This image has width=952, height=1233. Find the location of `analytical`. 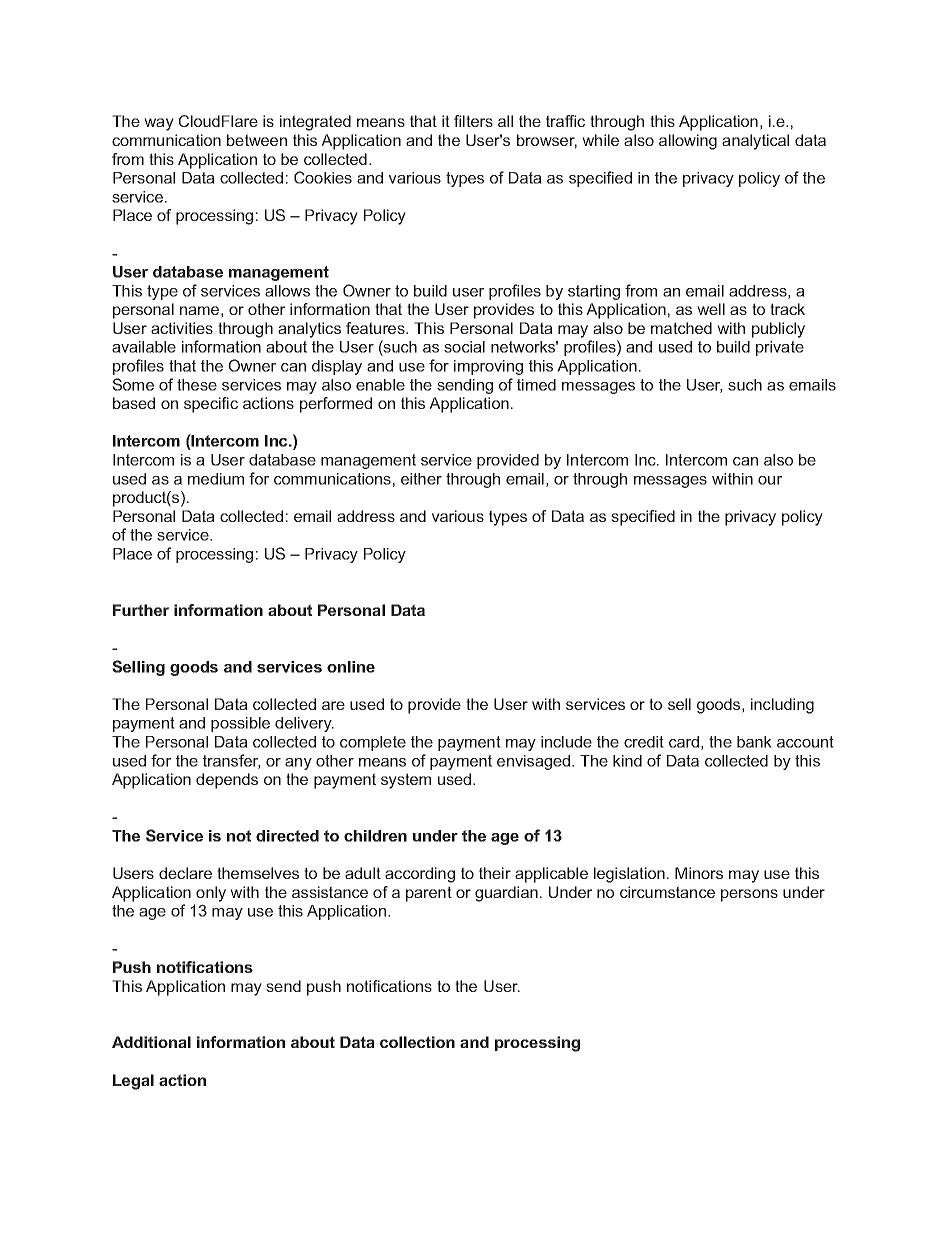

analytical is located at coordinates (755, 142).
